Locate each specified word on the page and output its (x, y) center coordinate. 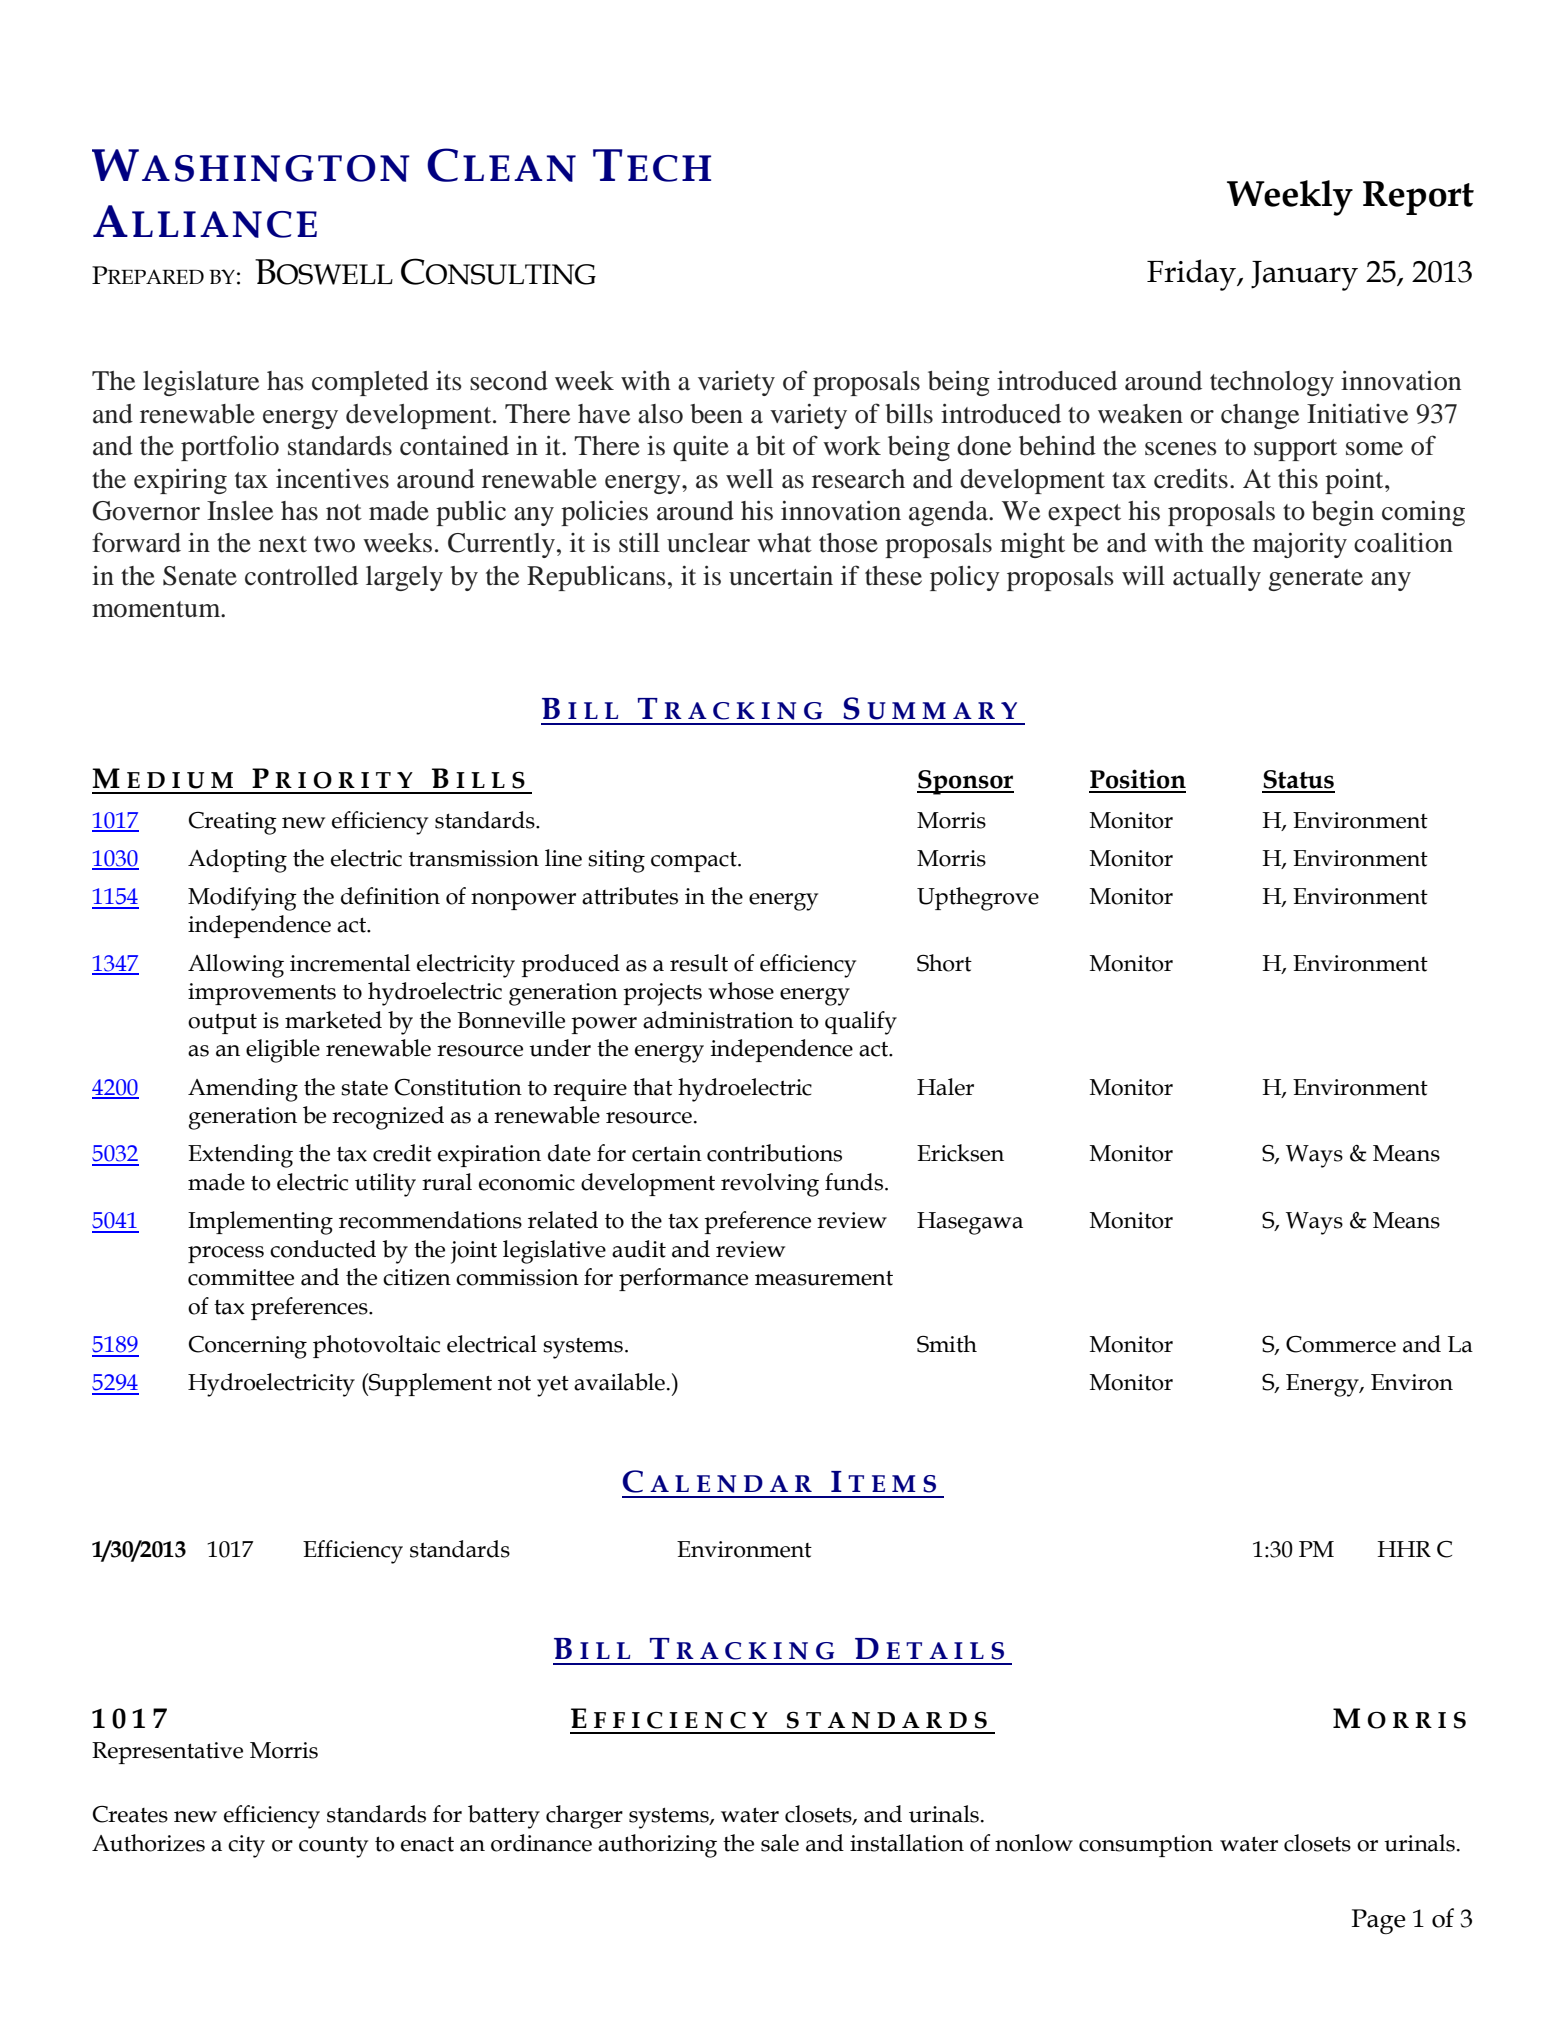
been (716, 414)
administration (718, 1020)
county (333, 1847)
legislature (201, 383)
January (1304, 276)
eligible (283, 1051)
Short (944, 963)
